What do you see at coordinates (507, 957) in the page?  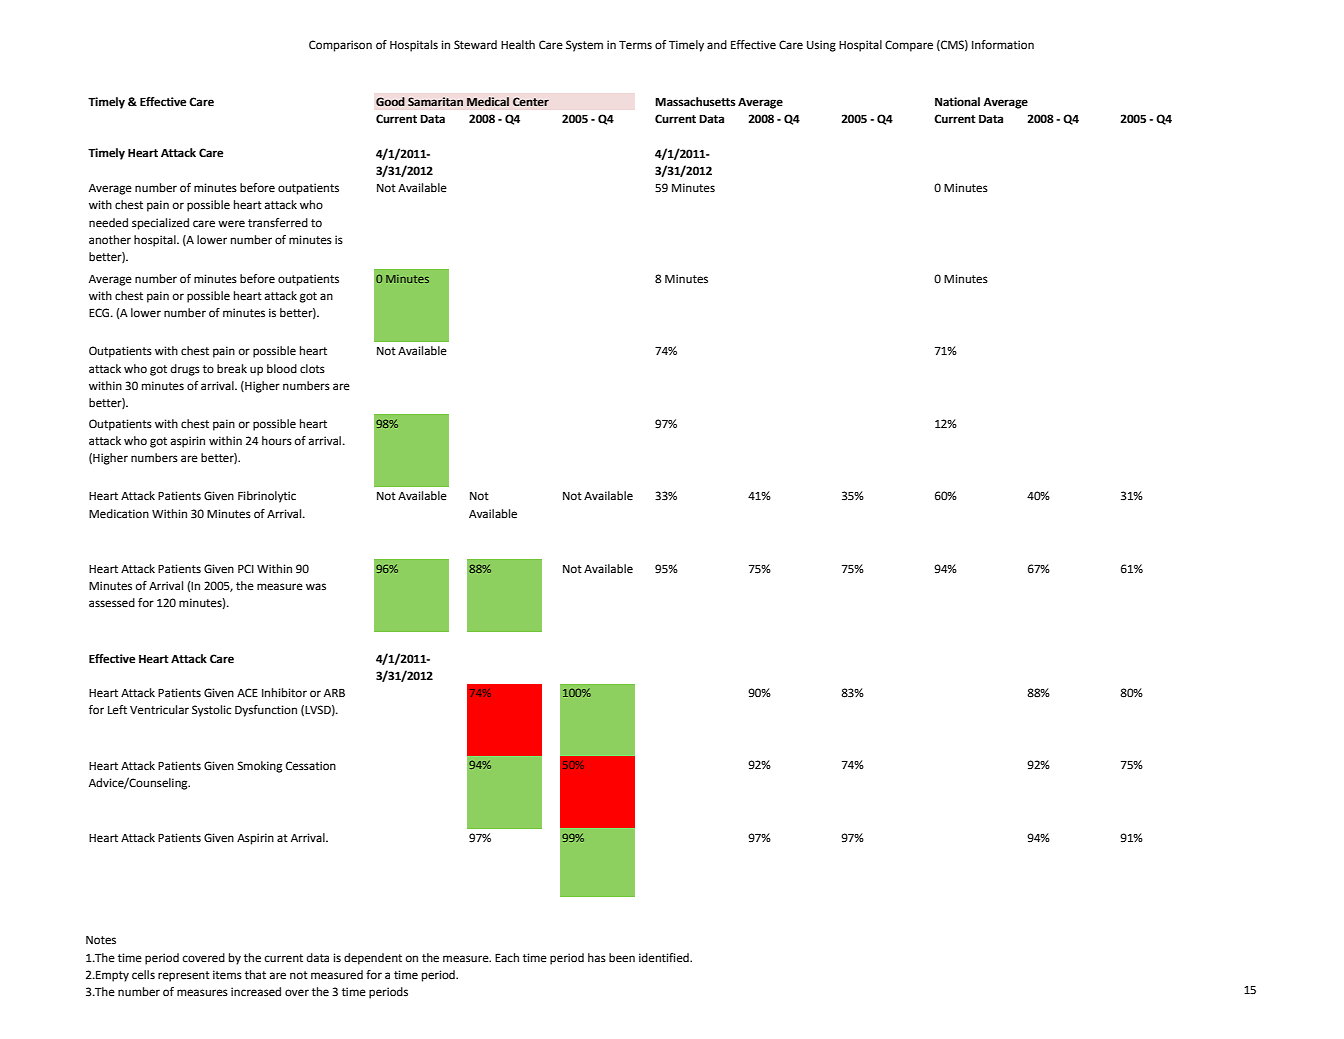 I see `Each` at bounding box center [507, 957].
